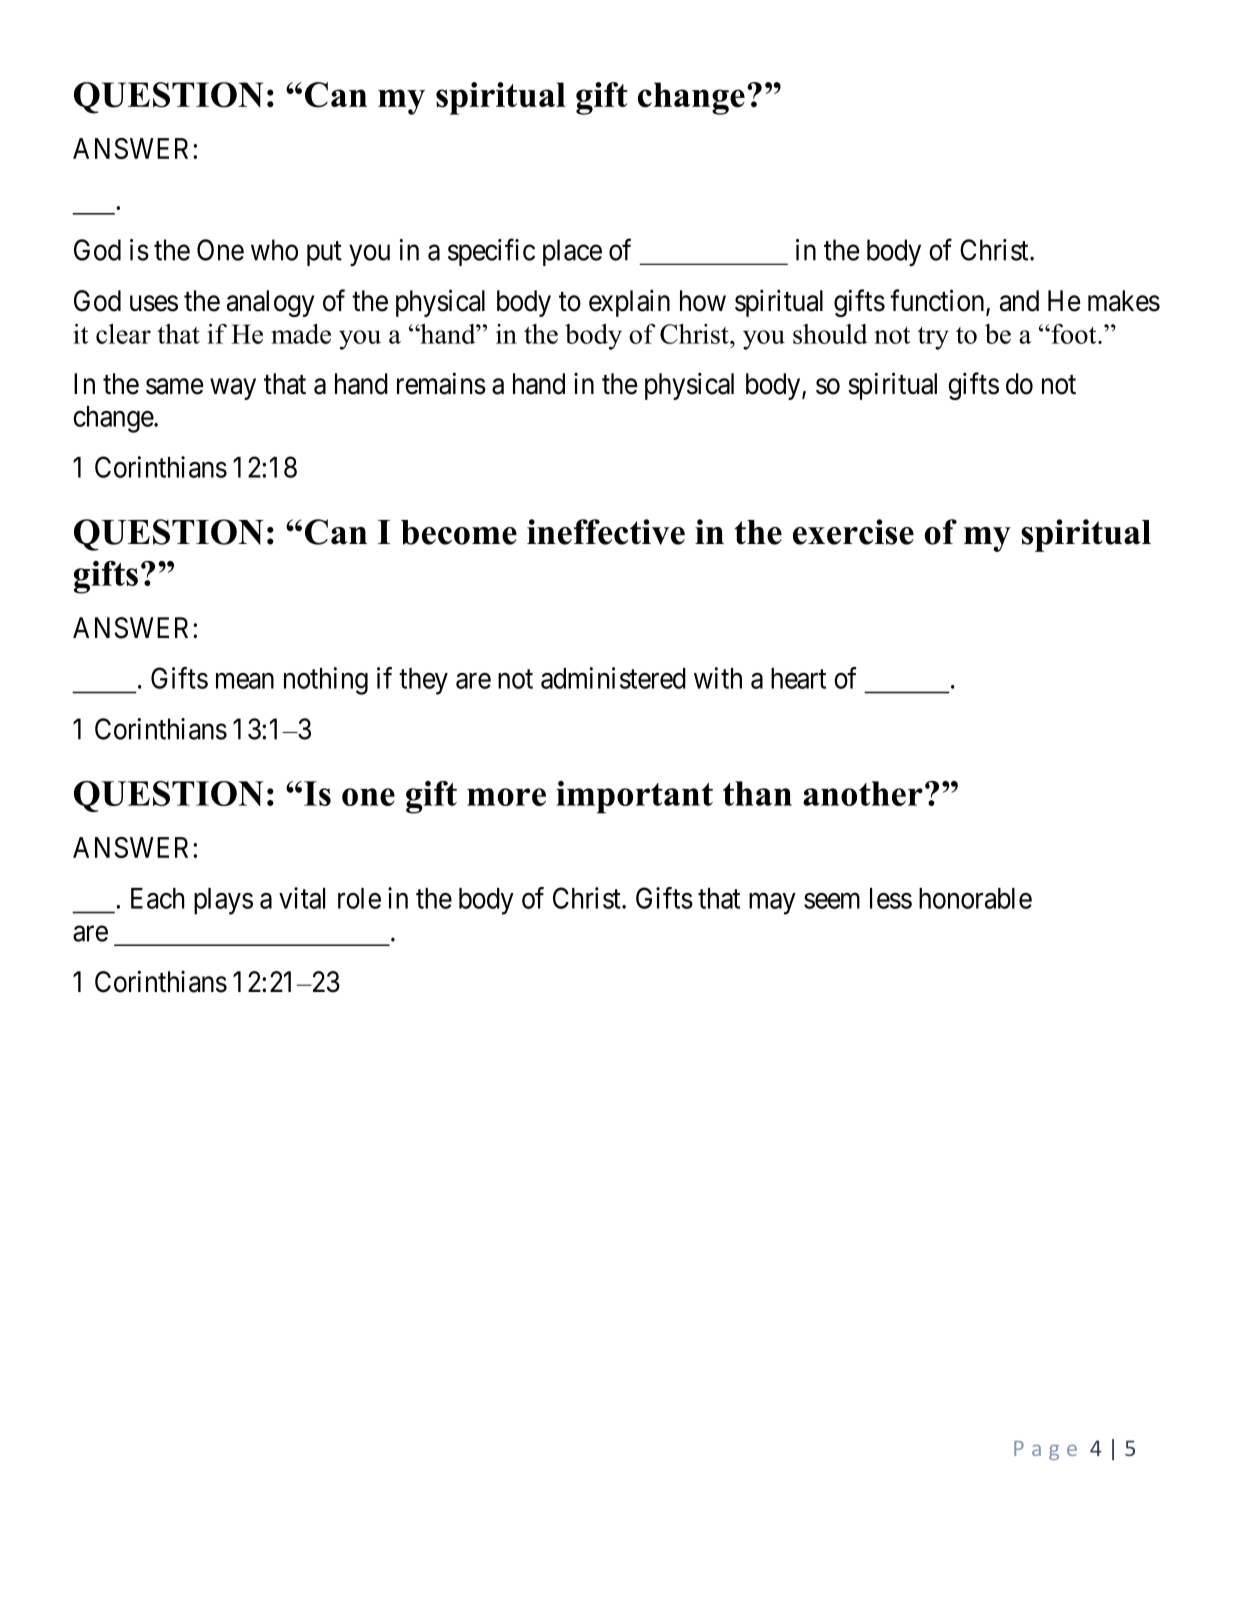 The image size is (1235, 1599). What do you see at coordinates (274, 250) in the screenshot?
I see `who` at bounding box center [274, 250].
